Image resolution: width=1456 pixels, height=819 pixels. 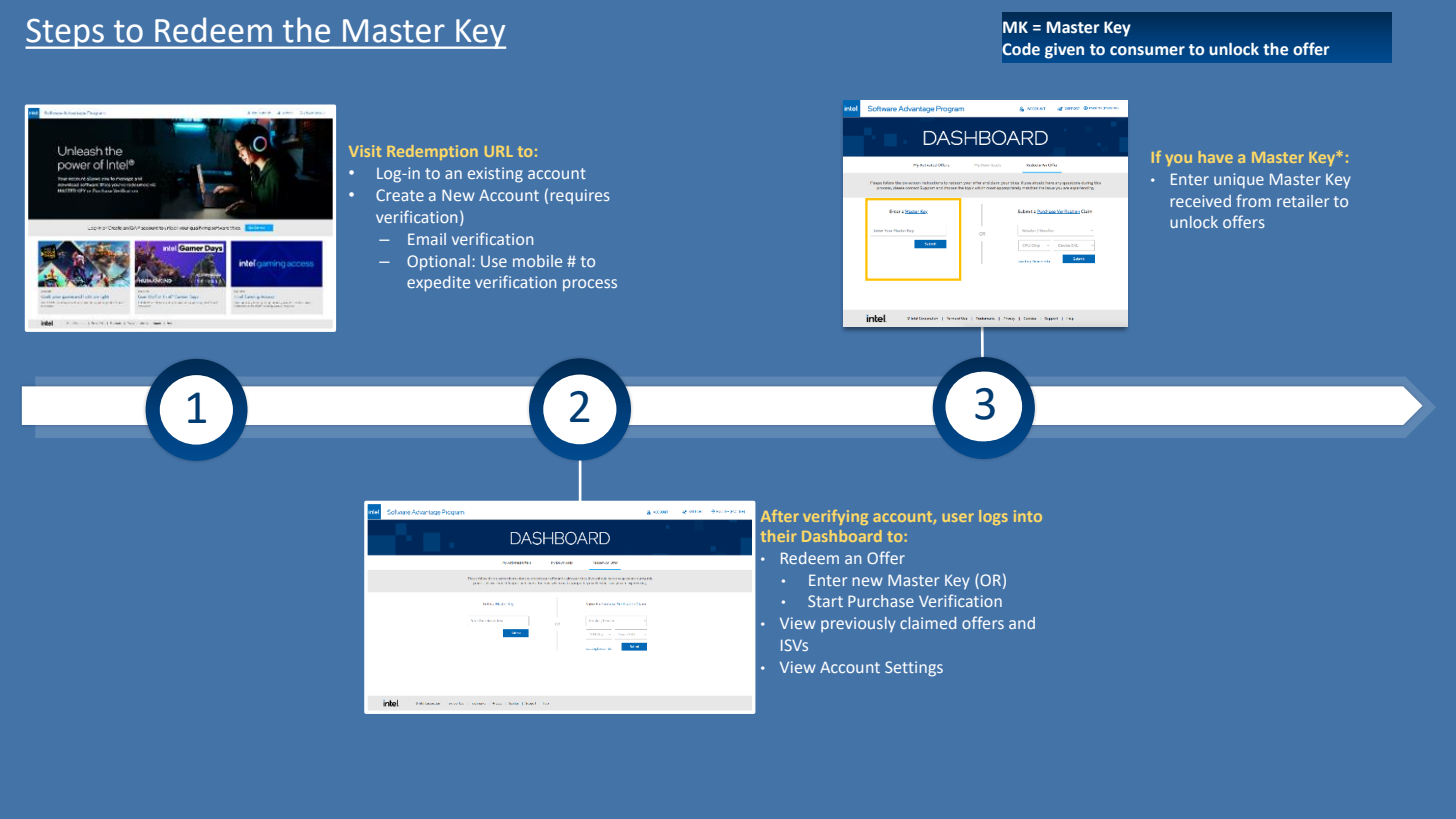 I want to click on and, so click(x=1022, y=623).
